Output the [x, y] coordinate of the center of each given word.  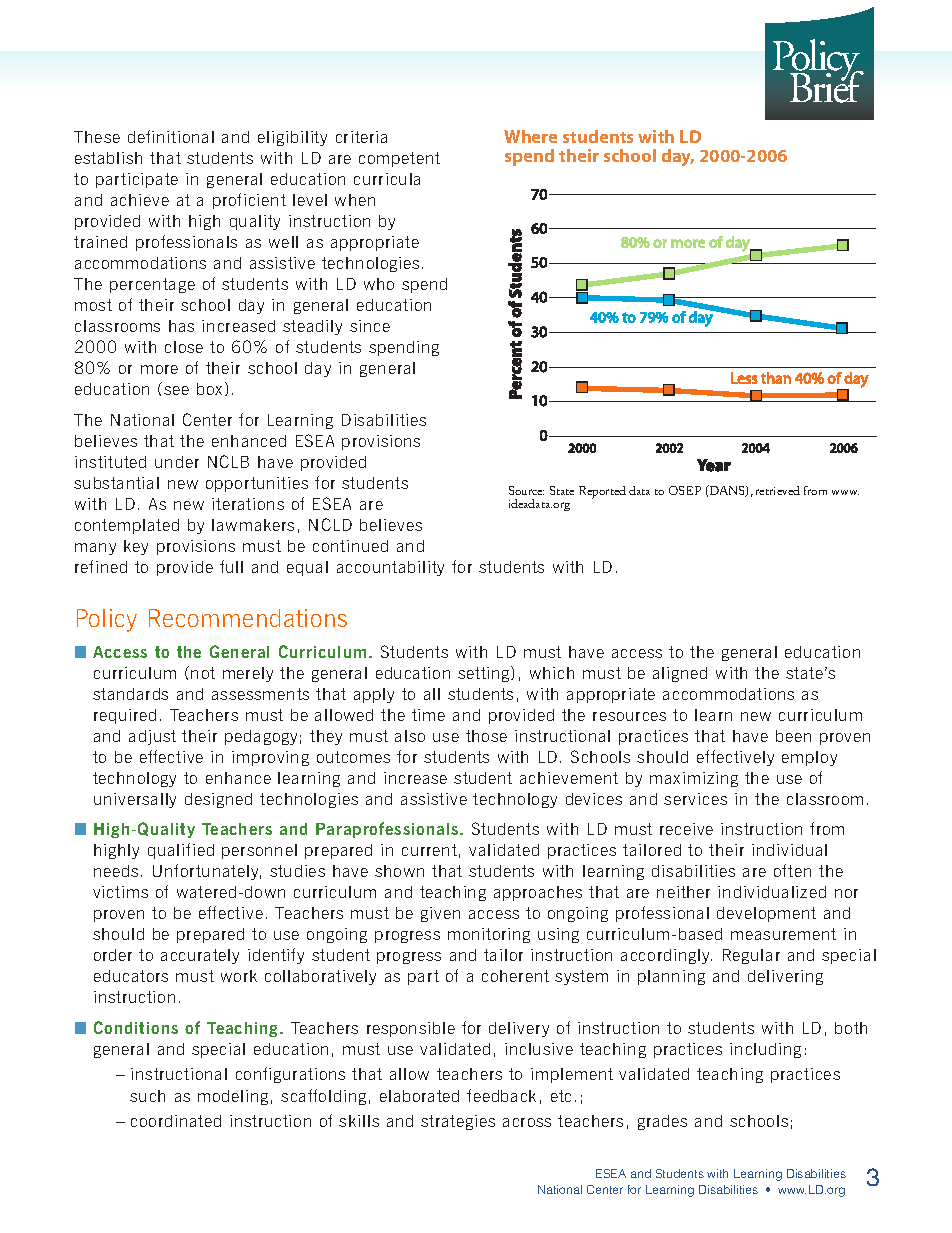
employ [809, 758]
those [486, 736]
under [177, 462]
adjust [152, 737]
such [147, 1096]
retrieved [778, 490]
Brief [827, 86]
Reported [602, 492]
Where [530, 136]
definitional [171, 136]
